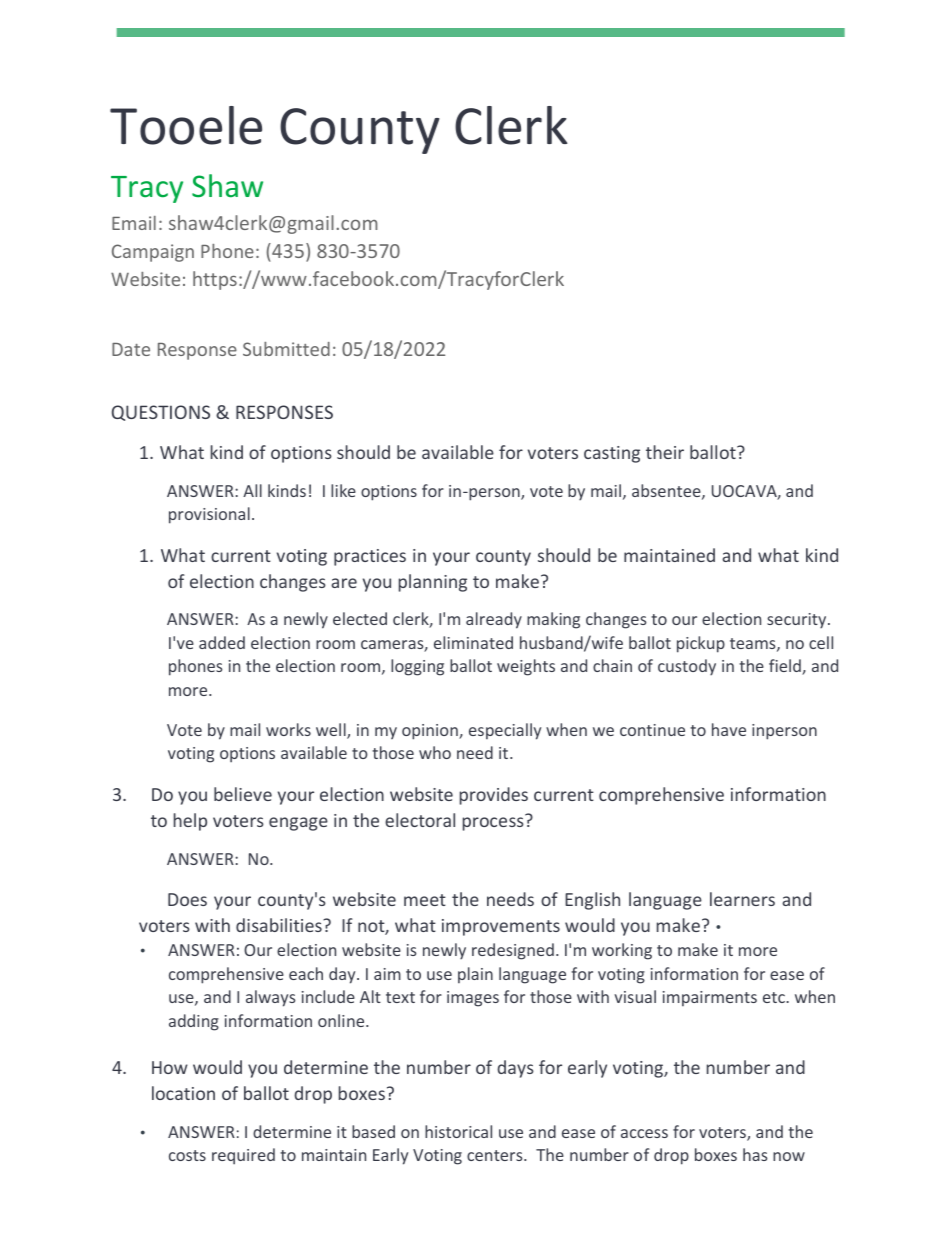 This screenshot has width=952, height=1233. I want to click on historical, so click(458, 1131).
